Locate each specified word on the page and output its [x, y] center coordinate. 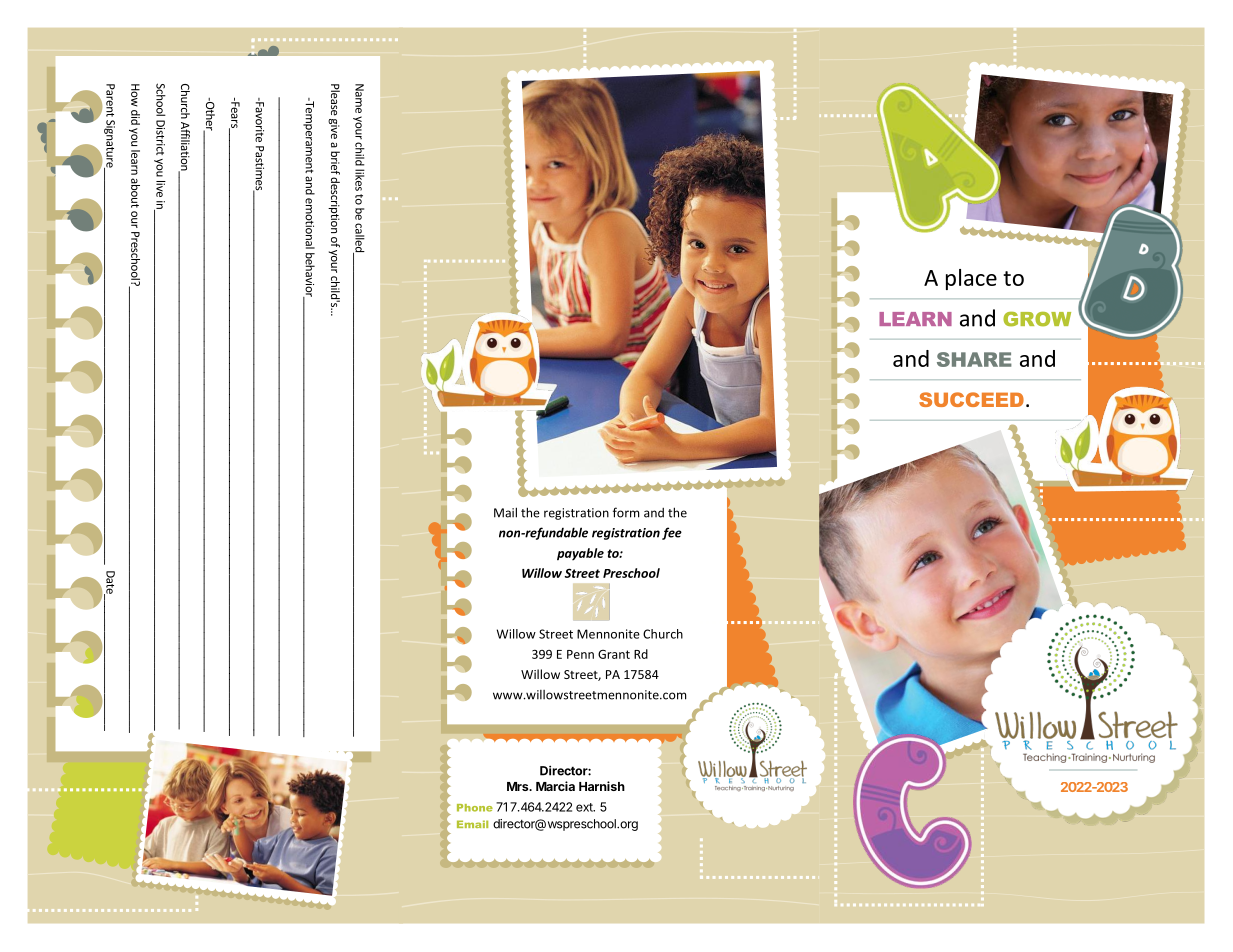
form [626, 512]
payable [580, 554]
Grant [614, 654]
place [971, 279]
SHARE [974, 359]
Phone [475, 808]
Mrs [519, 786]
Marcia [555, 786]
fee [672, 533]
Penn [580, 654]
